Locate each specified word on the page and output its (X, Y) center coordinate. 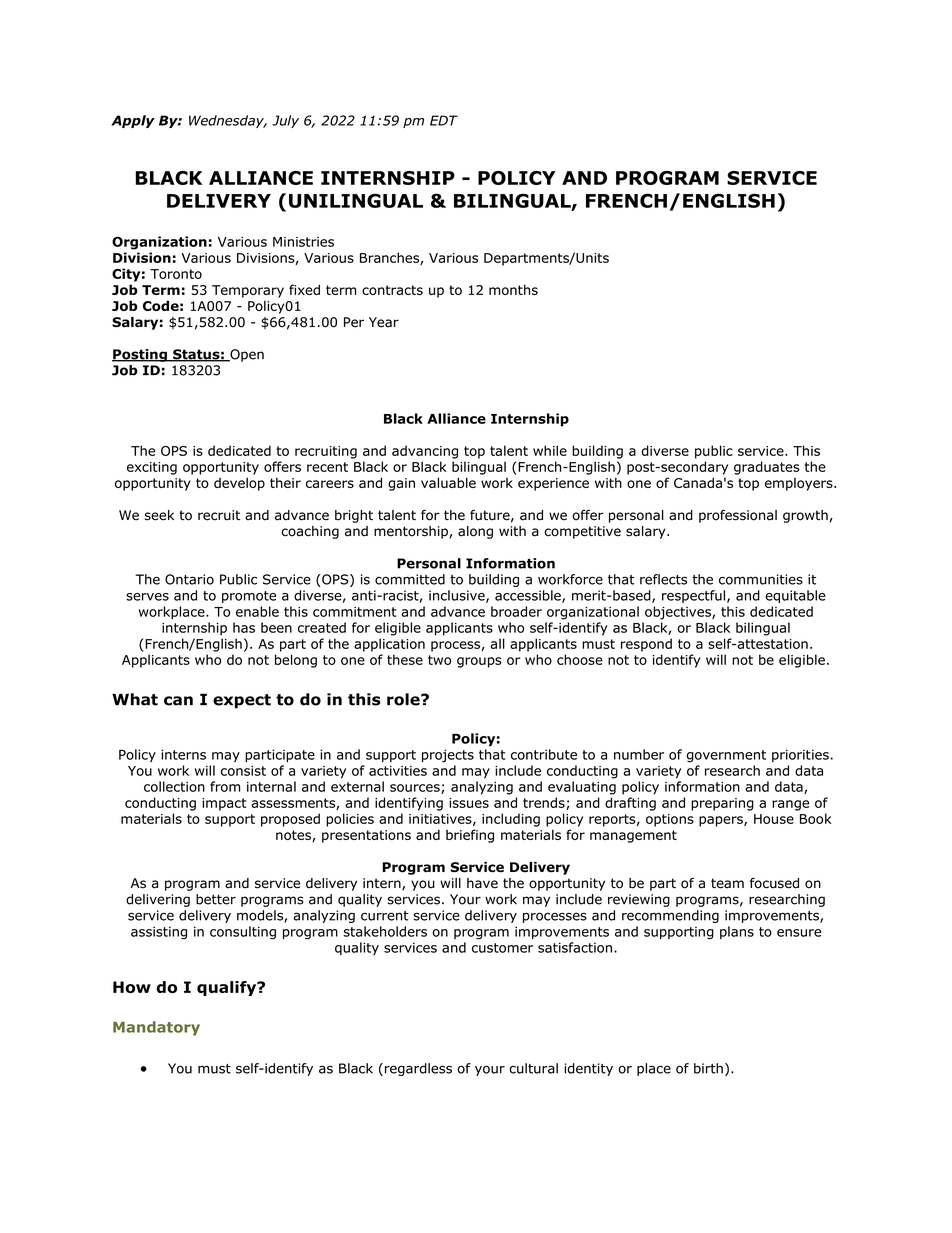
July (285, 121)
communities (761, 579)
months (513, 289)
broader (516, 611)
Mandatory (156, 1028)
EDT (444, 120)
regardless (418, 1069)
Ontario (189, 579)
